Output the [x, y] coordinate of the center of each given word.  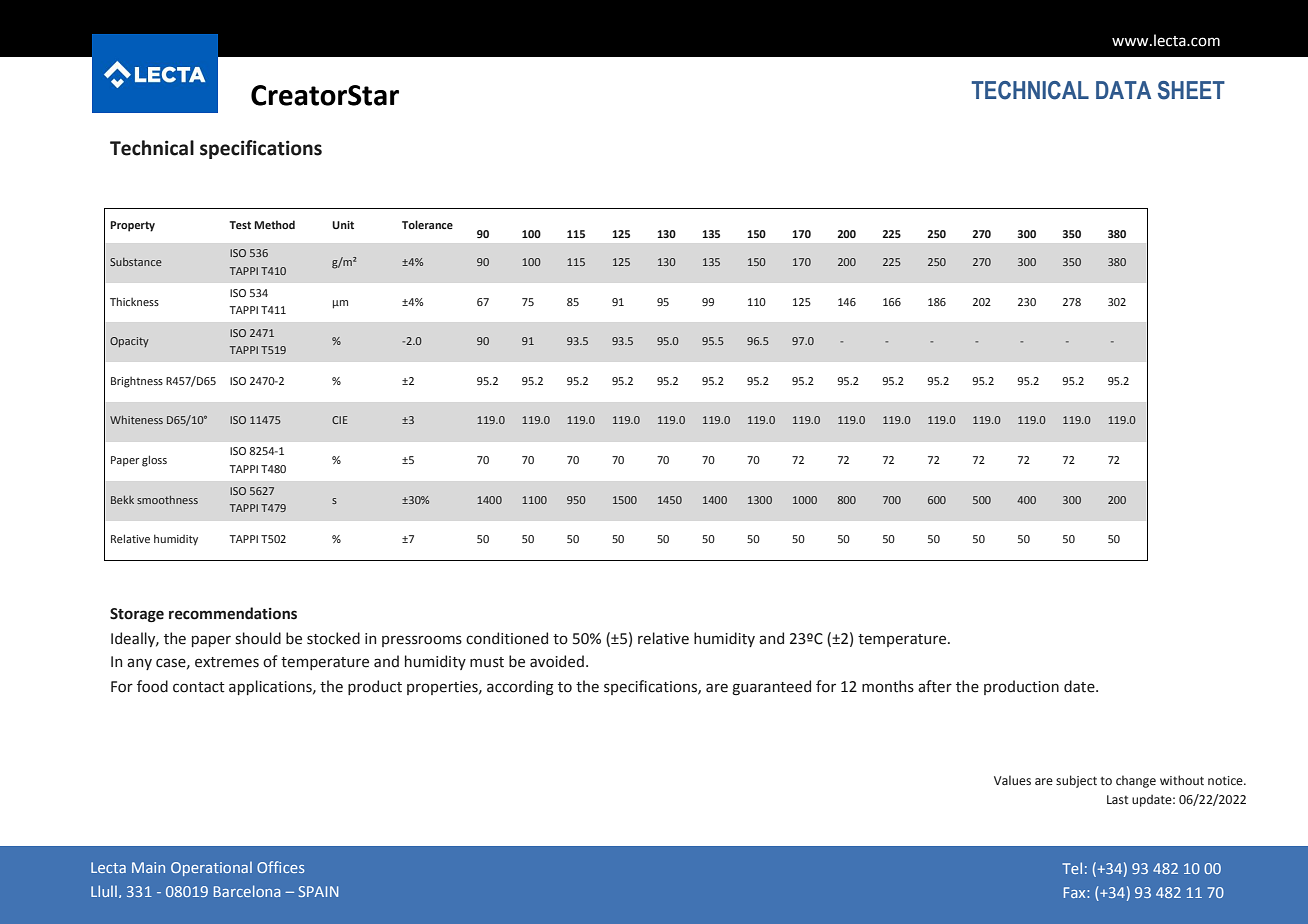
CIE [340, 420]
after [935, 686]
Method [274, 224]
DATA [1123, 90]
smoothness [167, 500]
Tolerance [427, 224]
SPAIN [318, 891]
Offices [280, 867]
